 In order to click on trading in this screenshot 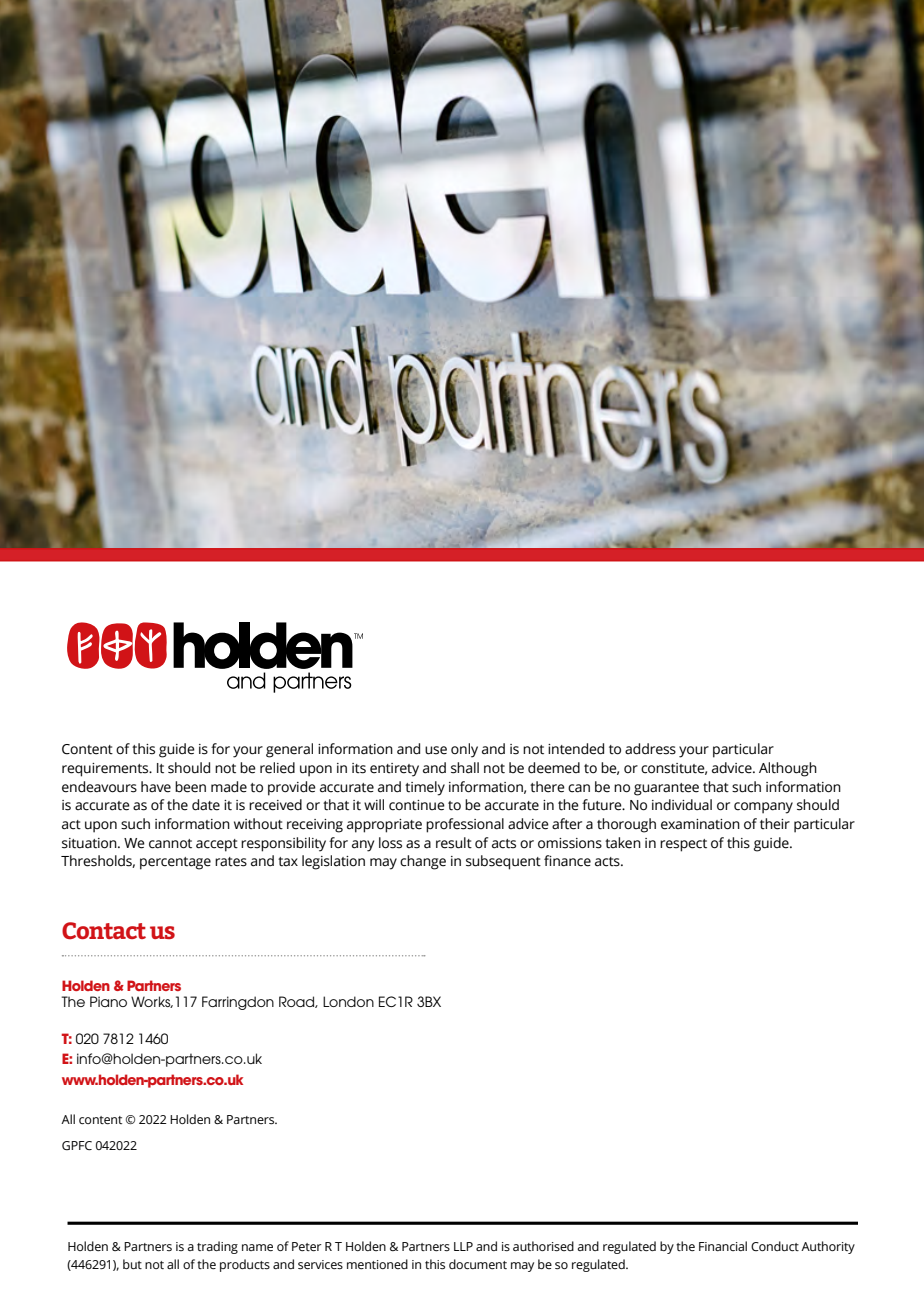, I will do `click(217, 1247)`.
